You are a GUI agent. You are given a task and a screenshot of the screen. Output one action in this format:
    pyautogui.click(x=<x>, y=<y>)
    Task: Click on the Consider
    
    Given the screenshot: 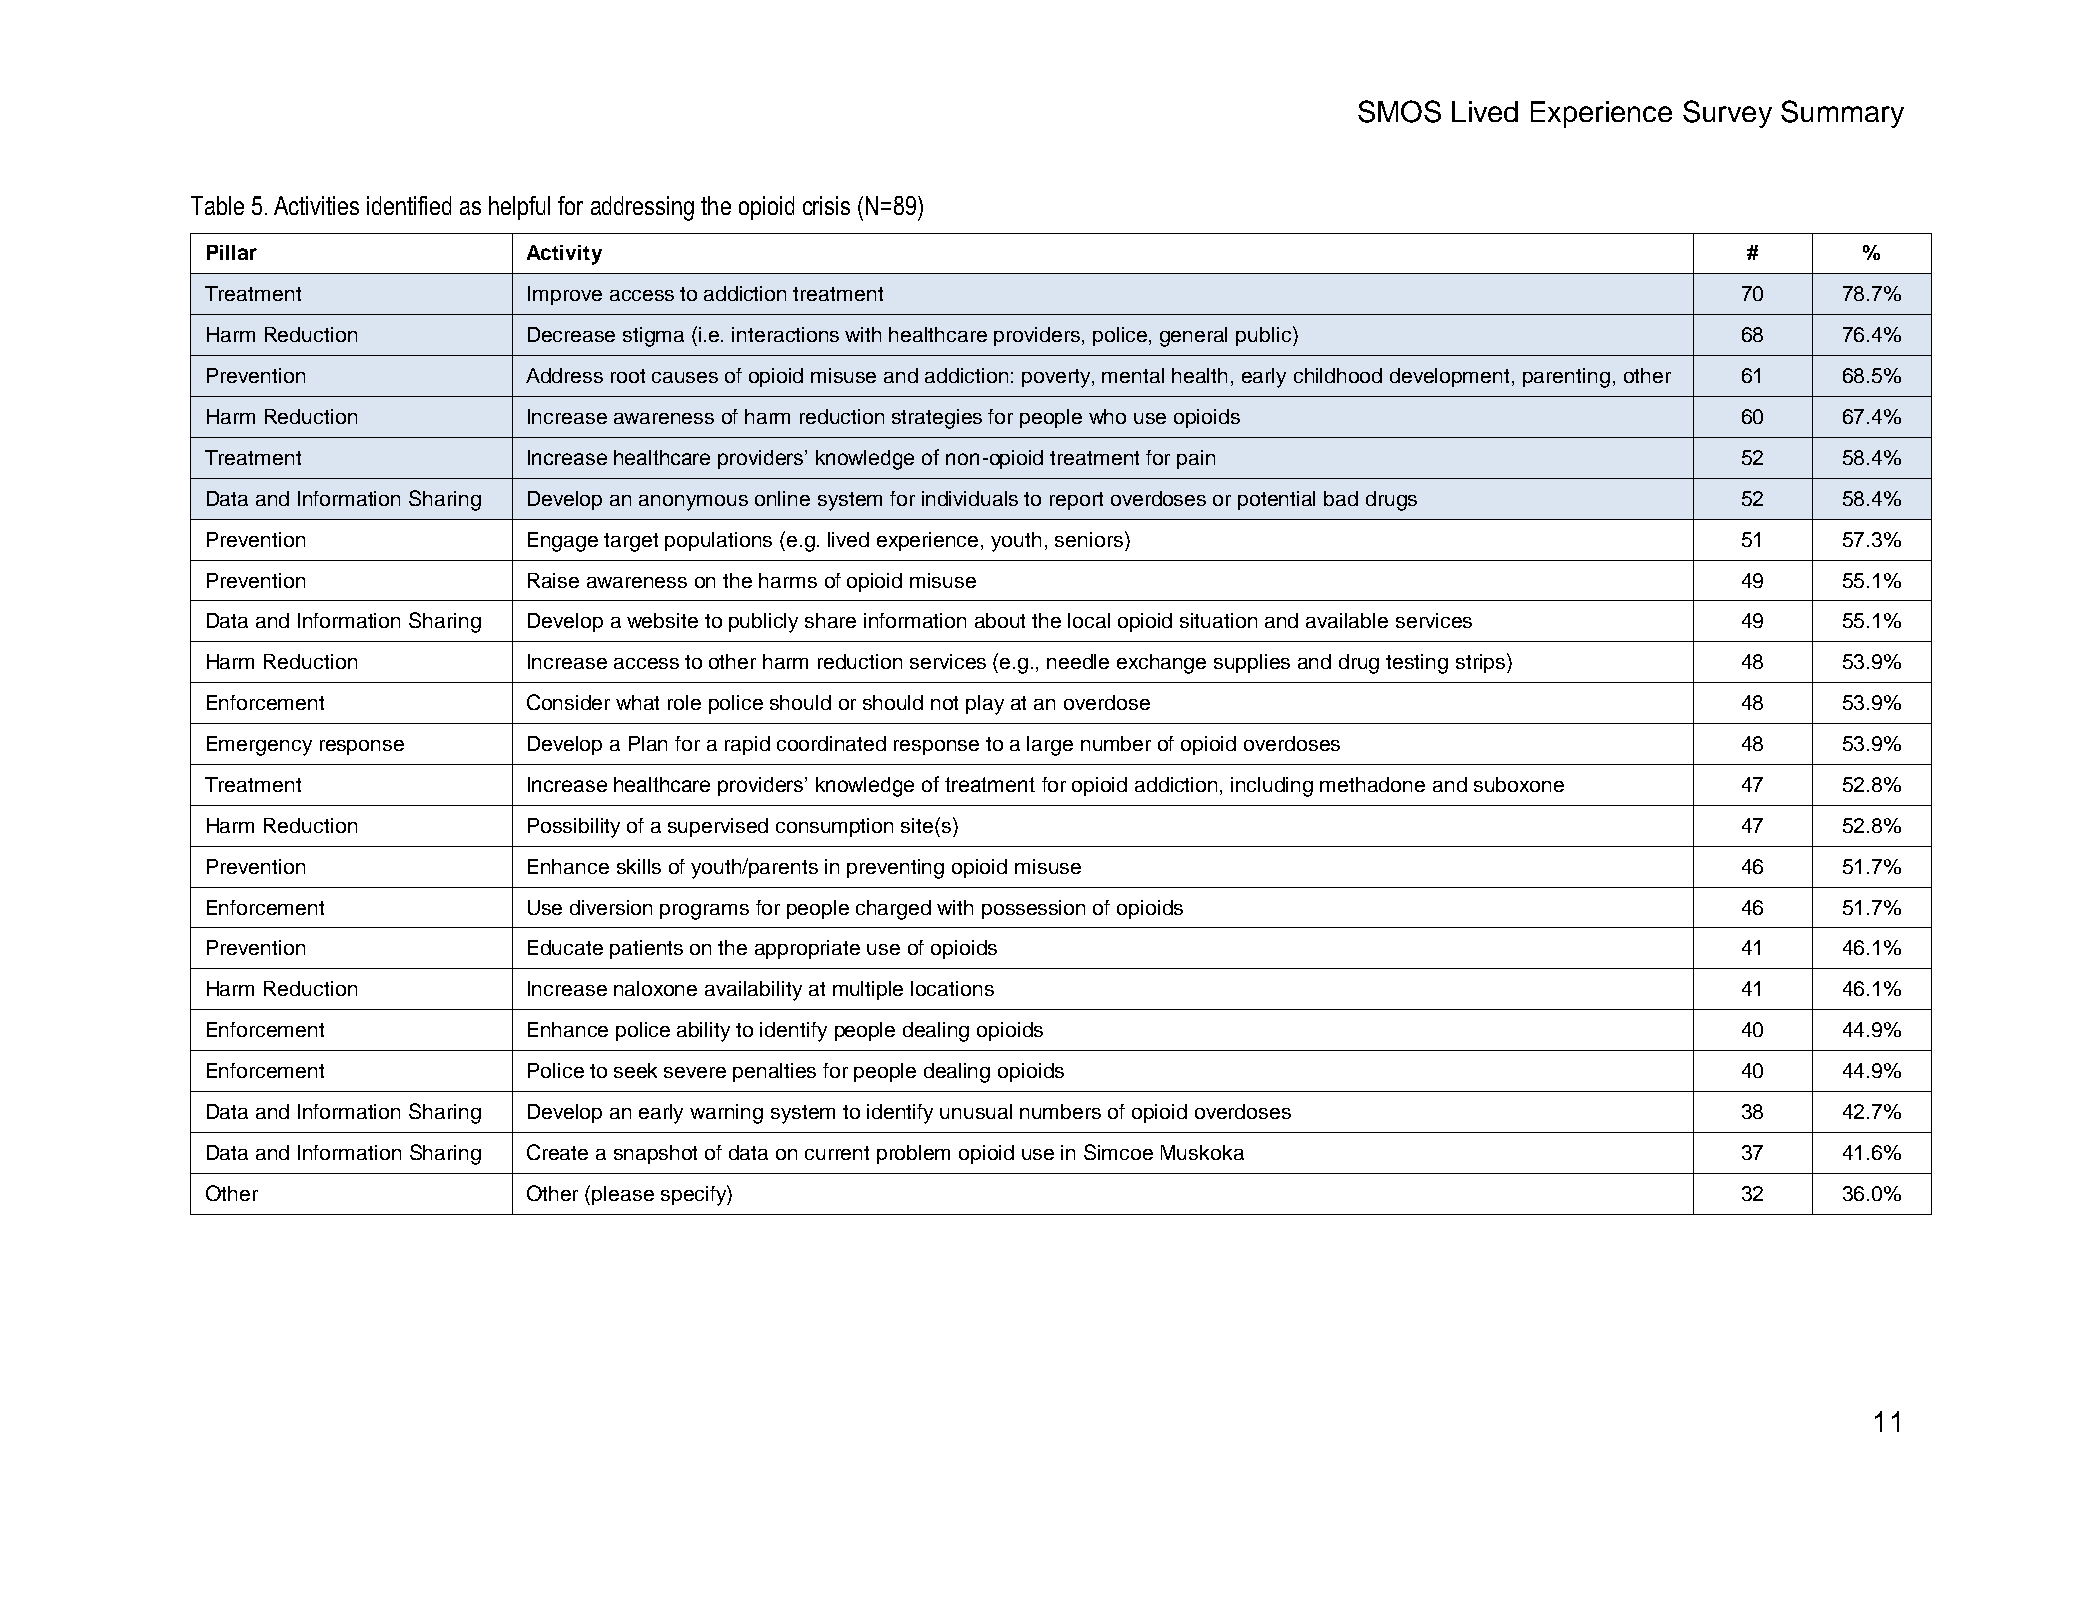 What is the action you would take?
    pyautogui.click(x=568, y=702)
